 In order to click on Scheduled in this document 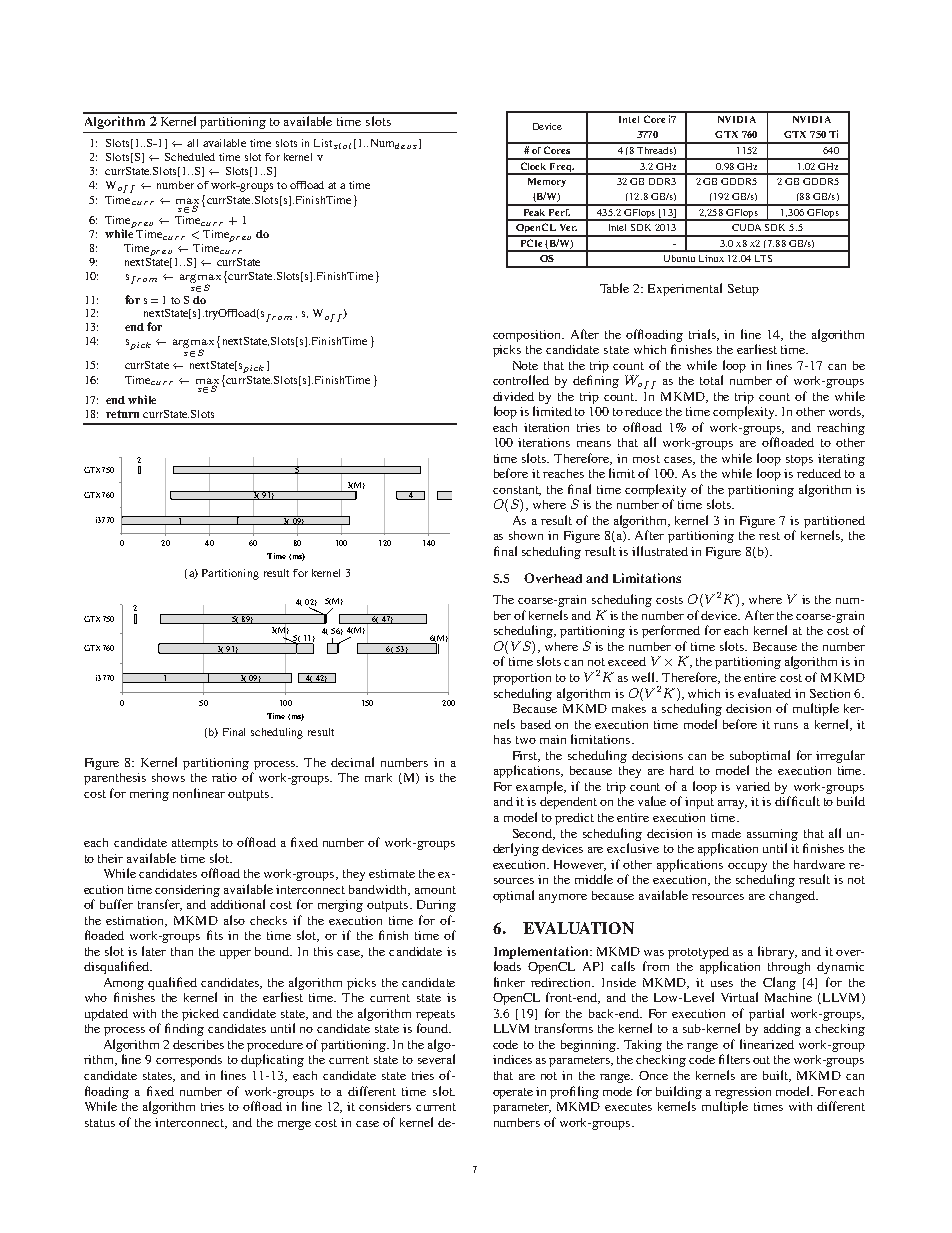, I will do `click(190, 157)`.
